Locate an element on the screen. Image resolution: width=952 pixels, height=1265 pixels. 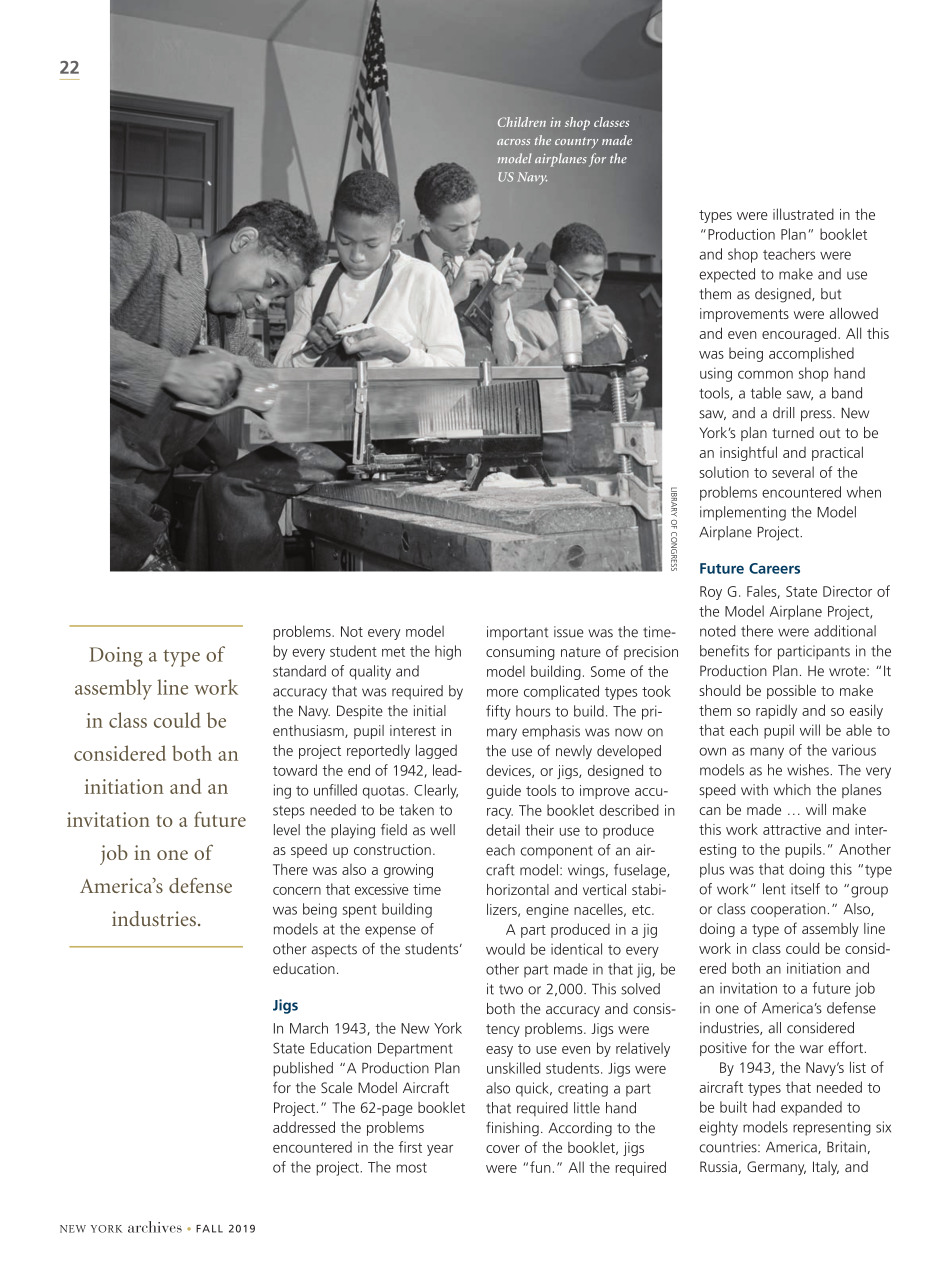
several is located at coordinates (793, 472).
